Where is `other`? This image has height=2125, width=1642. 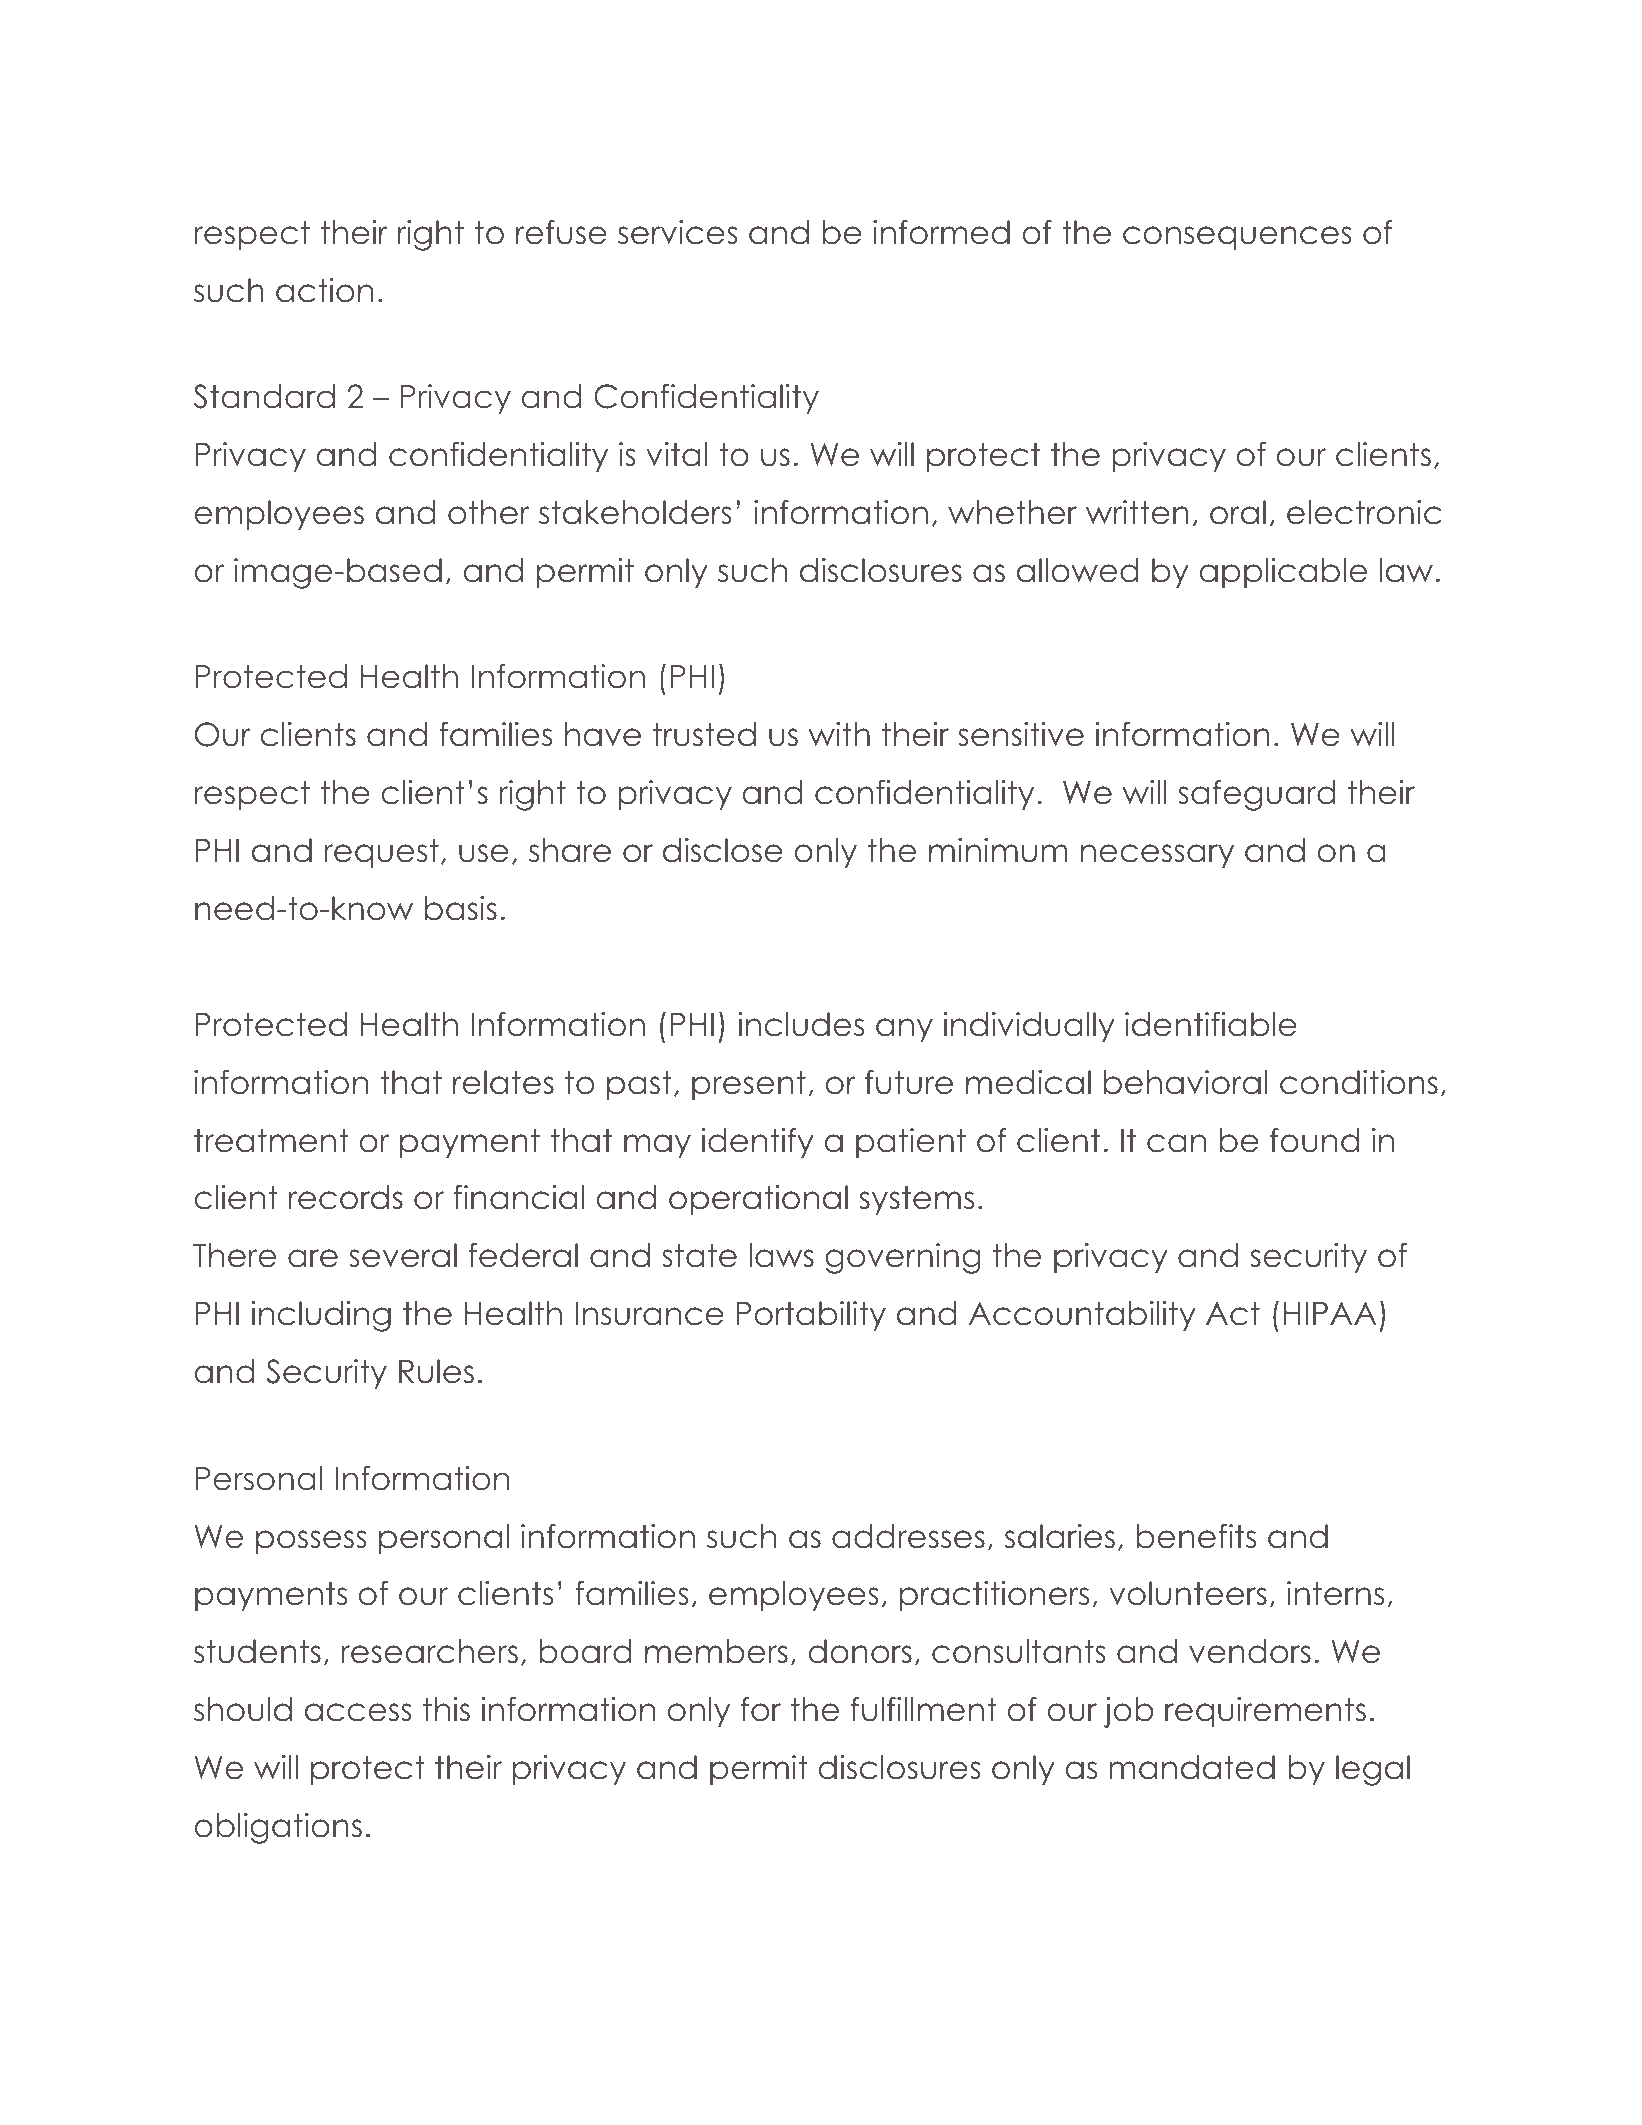
other is located at coordinates (488, 512).
